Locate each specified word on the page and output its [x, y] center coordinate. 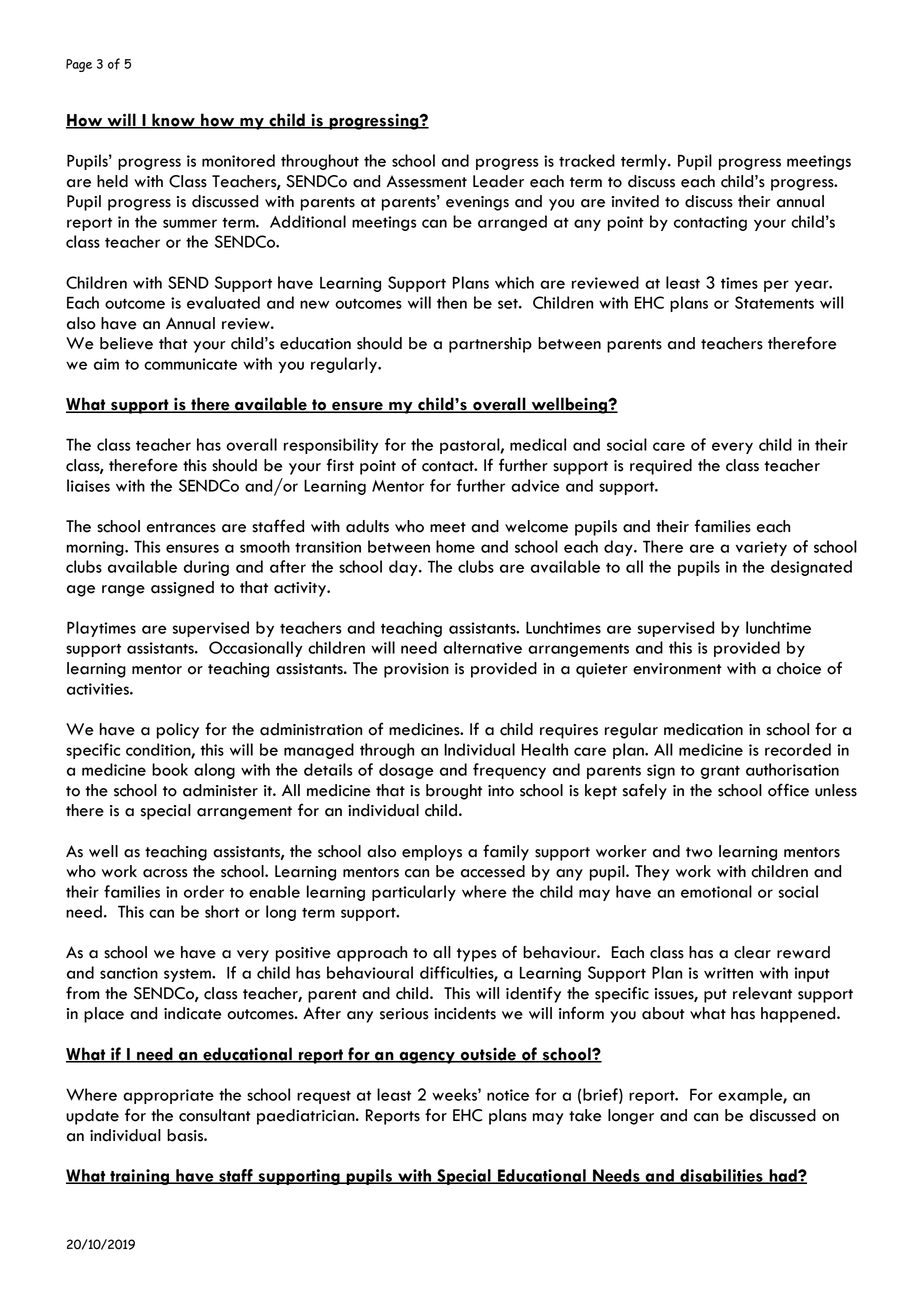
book [170, 769]
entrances [181, 527]
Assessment [426, 181]
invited [635, 201]
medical [538, 444]
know [173, 120]
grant [720, 772]
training [139, 1177]
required [661, 467]
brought [454, 792]
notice [508, 1095]
